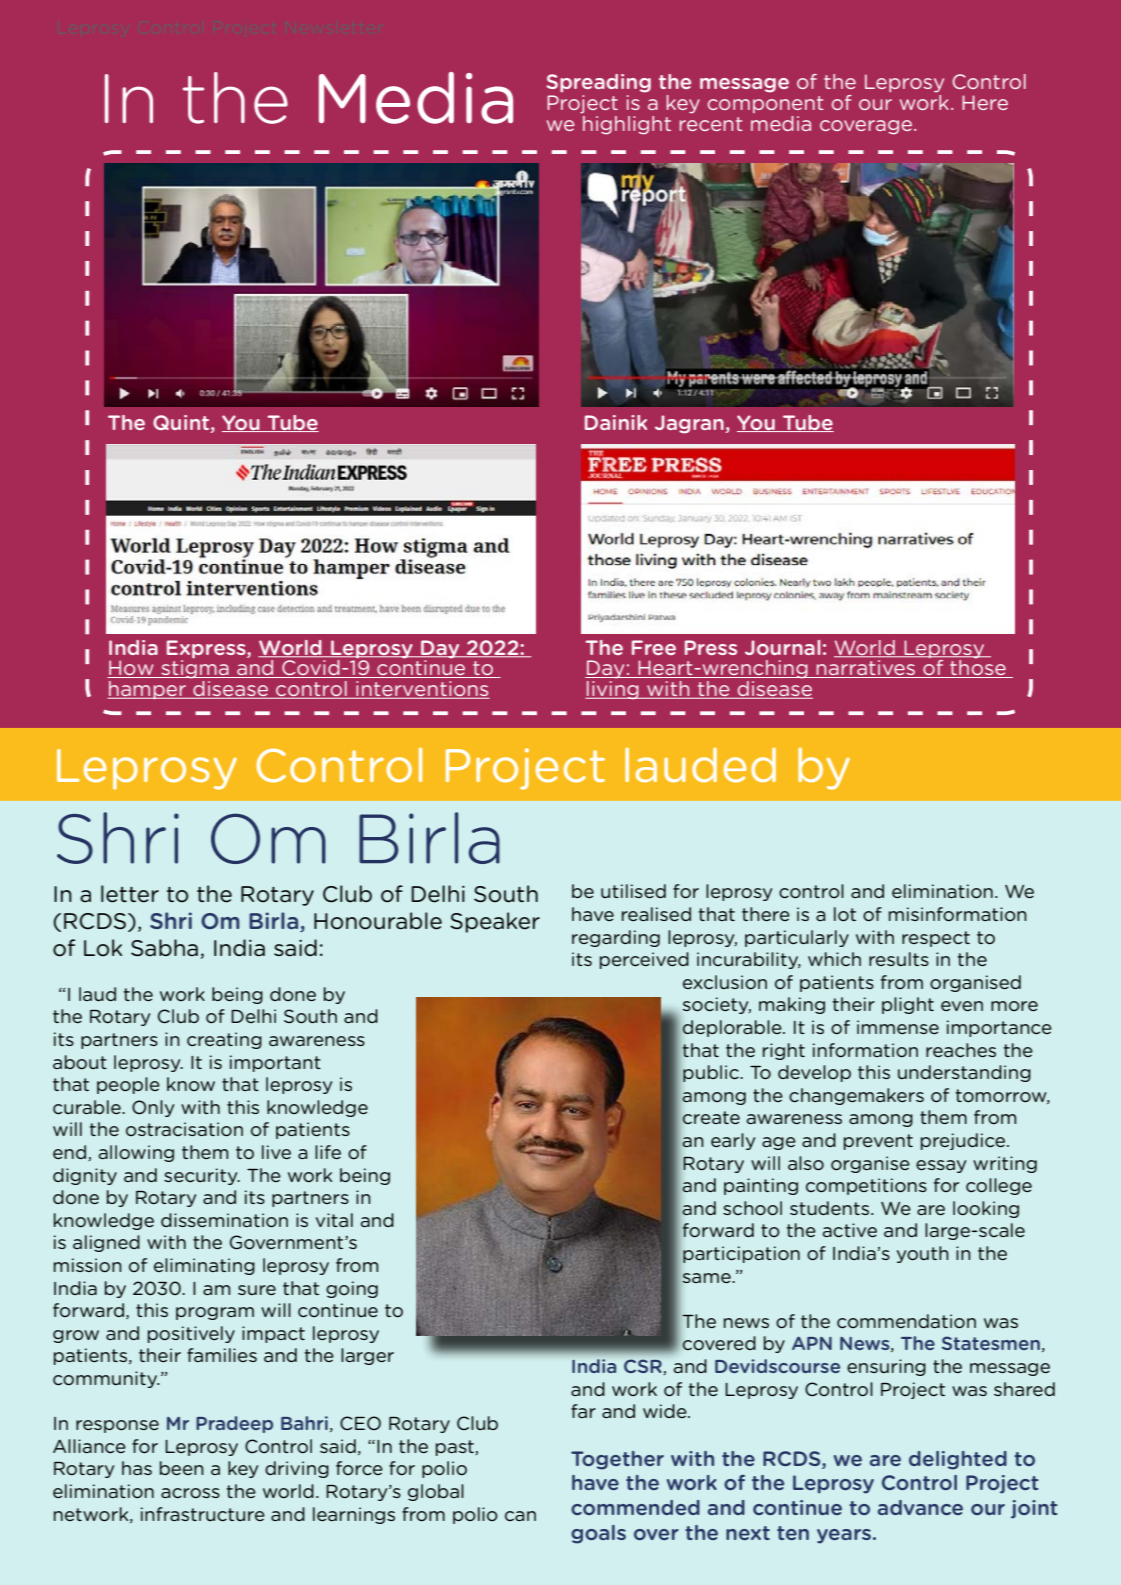 The image size is (1121, 1585). Describe the element at coordinates (598, 83) in the page. I see `Spreading` at that location.
